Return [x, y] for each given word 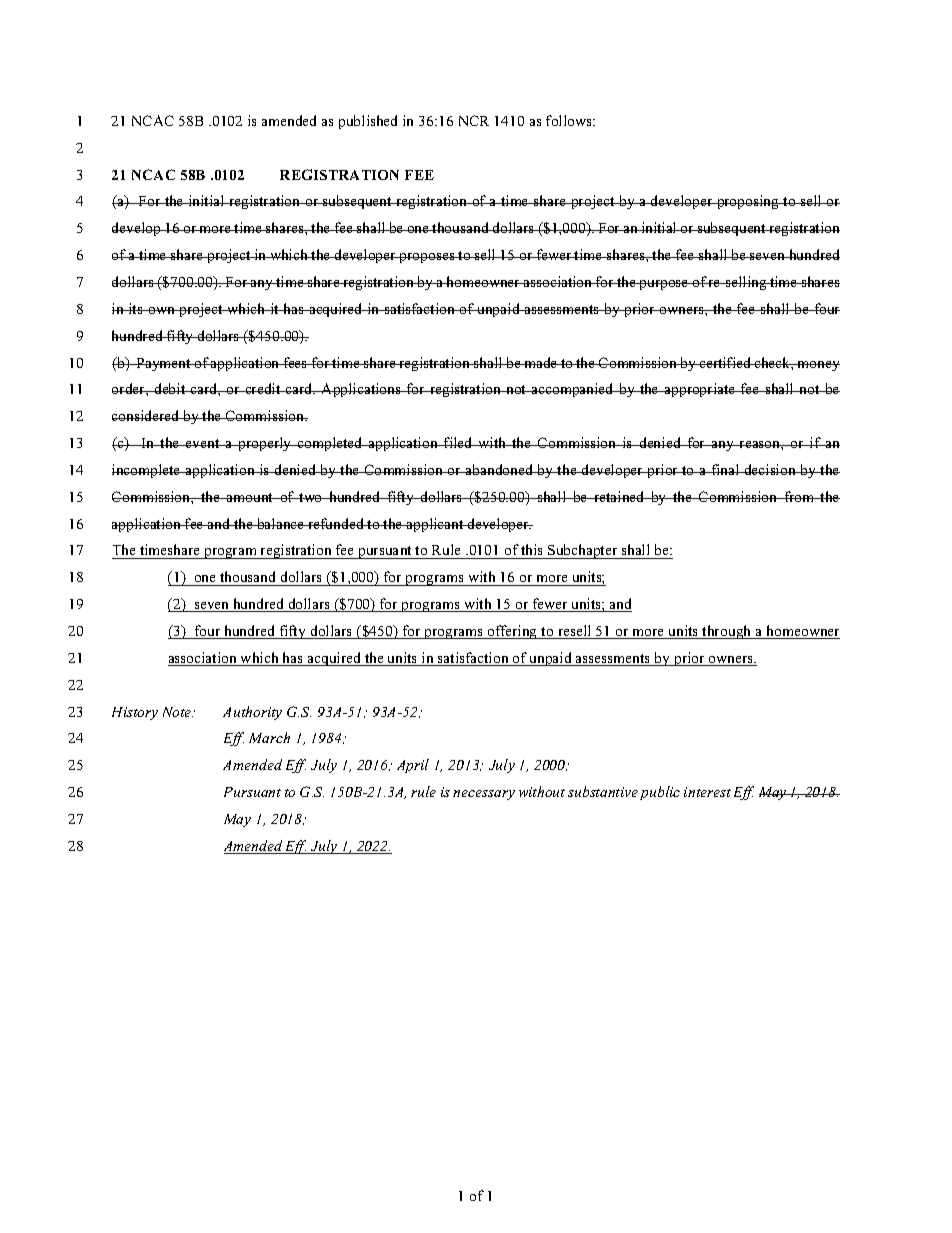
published [368, 122]
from [799, 496]
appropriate [699, 390]
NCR [474, 120]
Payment [163, 364]
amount [250, 497]
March [269, 737]
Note [178, 712]
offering [512, 632]
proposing [748, 202]
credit [263, 388]
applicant [435, 525]
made [541, 362]
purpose [664, 285]
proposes [427, 258]
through [727, 632]
